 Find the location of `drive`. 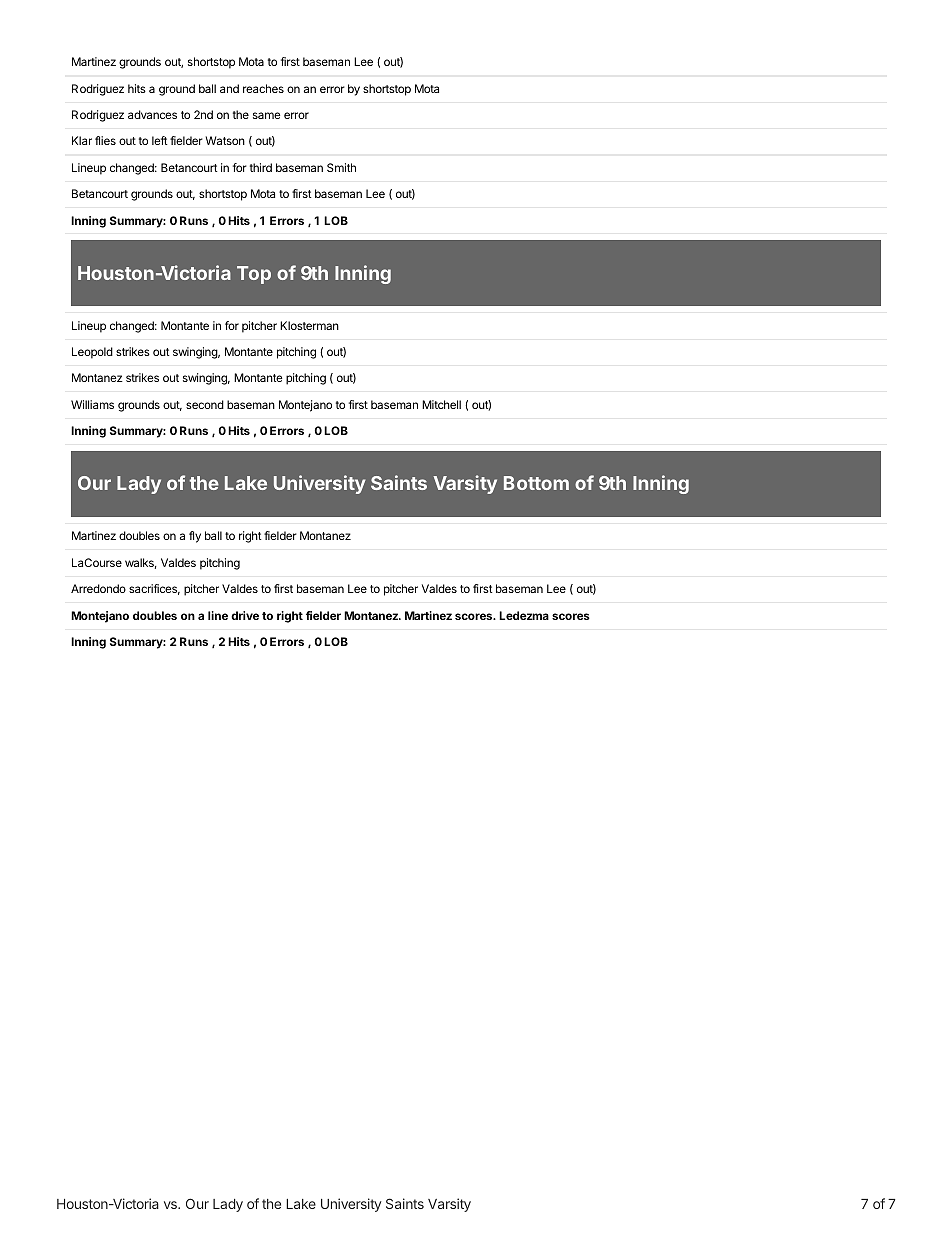

drive is located at coordinates (245, 615).
